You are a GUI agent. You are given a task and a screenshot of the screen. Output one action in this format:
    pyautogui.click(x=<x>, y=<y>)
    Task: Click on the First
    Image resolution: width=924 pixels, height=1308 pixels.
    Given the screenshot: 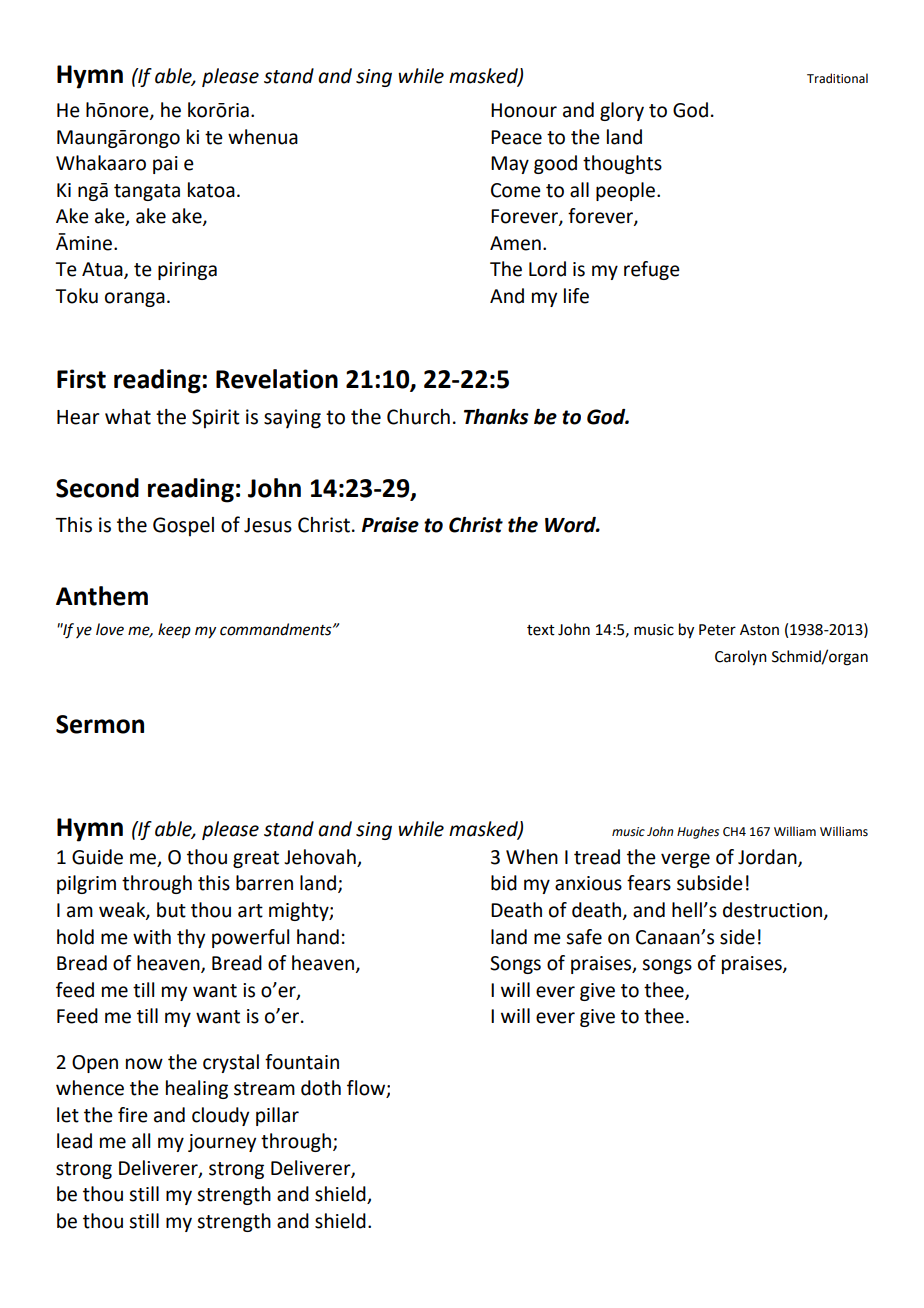 What is the action you would take?
    pyautogui.click(x=81, y=379)
